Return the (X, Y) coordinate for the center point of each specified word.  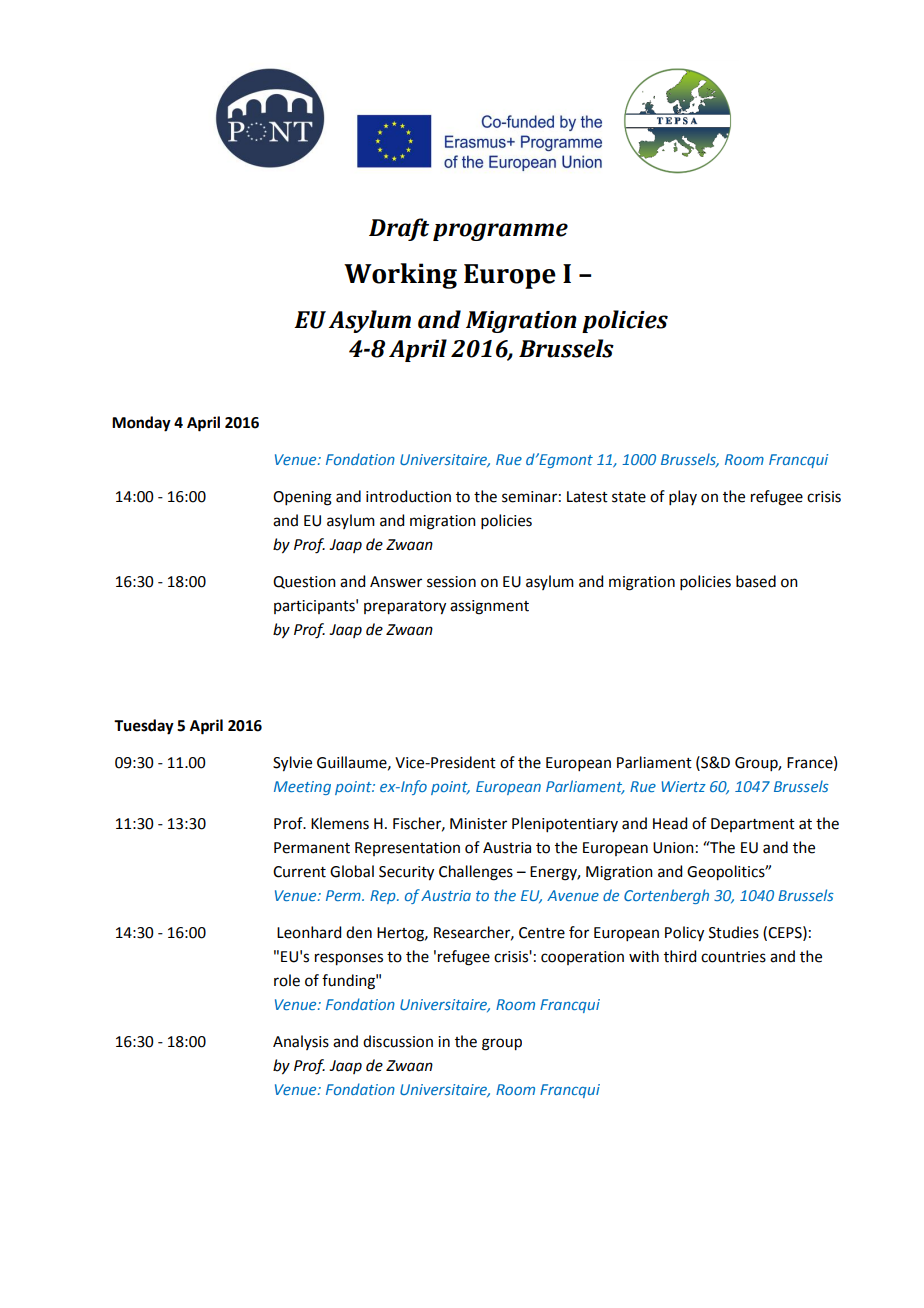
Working (400, 276)
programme (500, 232)
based (756, 581)
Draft (399, 229)
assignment (489, 607)
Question (304, 582)
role (287, 980)
